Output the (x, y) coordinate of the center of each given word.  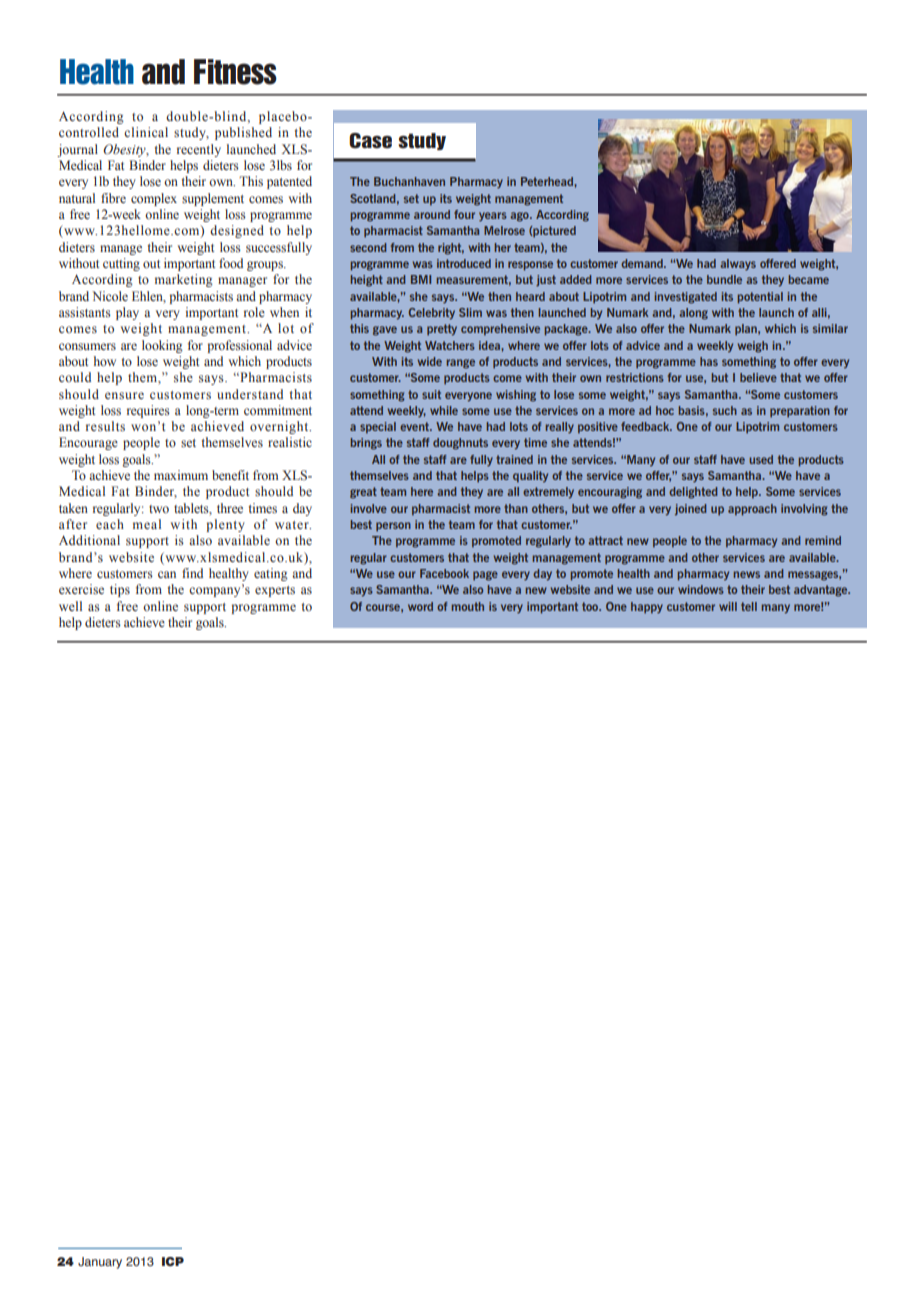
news (747, 574)
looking (162, 346)
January (100, 1263)
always (738, 265)
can (167, 574)
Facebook (444, 573)
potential (760, 298)
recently (199, 150)
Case (370, 141)
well (70, 606)
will (728, 606)
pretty (442, 330)
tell (749, 606)
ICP (173, 1261)
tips (120, 590)
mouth (468, 606)
